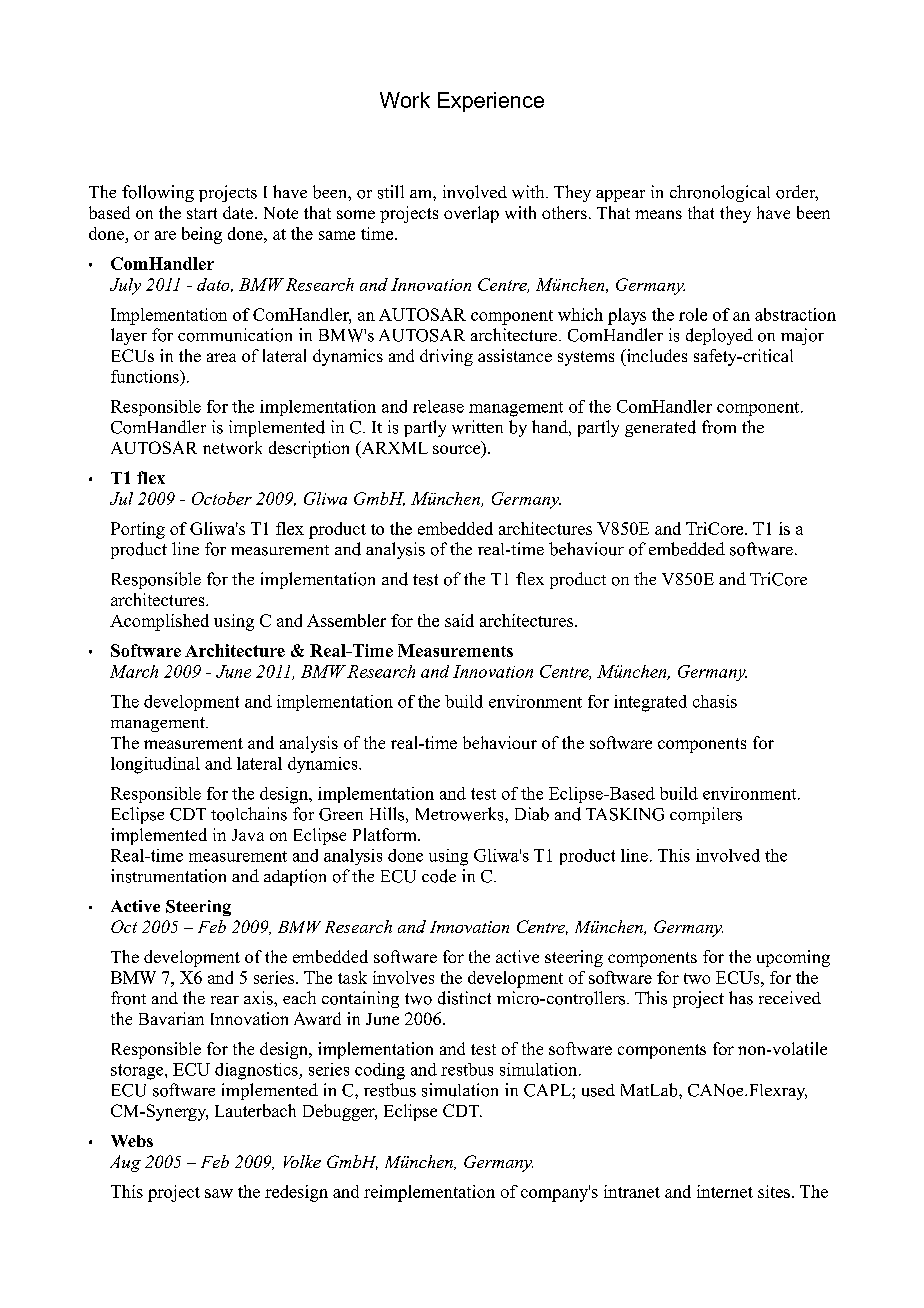  What do you see at coordinates (650, 703) in the screenshot?
I see `integrated` at bounding box center [650, 703].
